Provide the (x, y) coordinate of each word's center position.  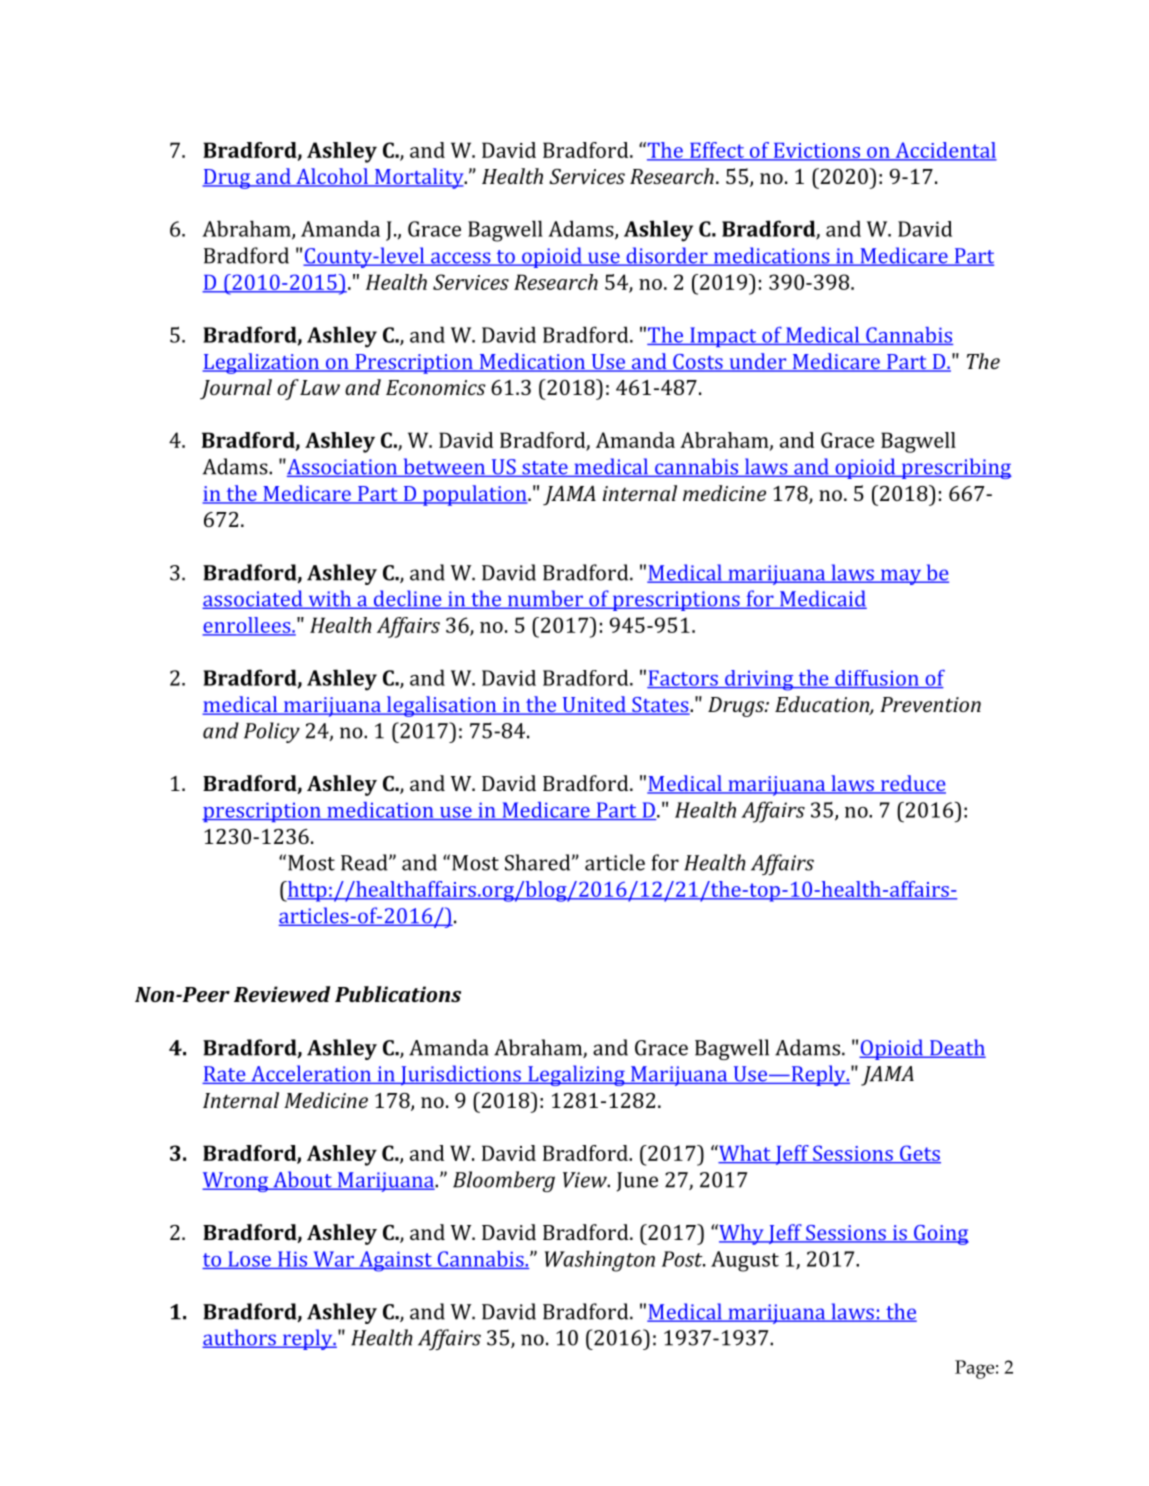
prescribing (955, 468)
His (293, 1260)
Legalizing (576, 1075)
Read (365, 862)
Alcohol (332, 177)
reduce (912, 784)
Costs (698, 363)
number (545, 599)
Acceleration (311, 1074)
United (594, 705)
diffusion (877, 679)
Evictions (816, 151)
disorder (667, 256)
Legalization (262, 363)
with (330, 599)
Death (957, 1048)
